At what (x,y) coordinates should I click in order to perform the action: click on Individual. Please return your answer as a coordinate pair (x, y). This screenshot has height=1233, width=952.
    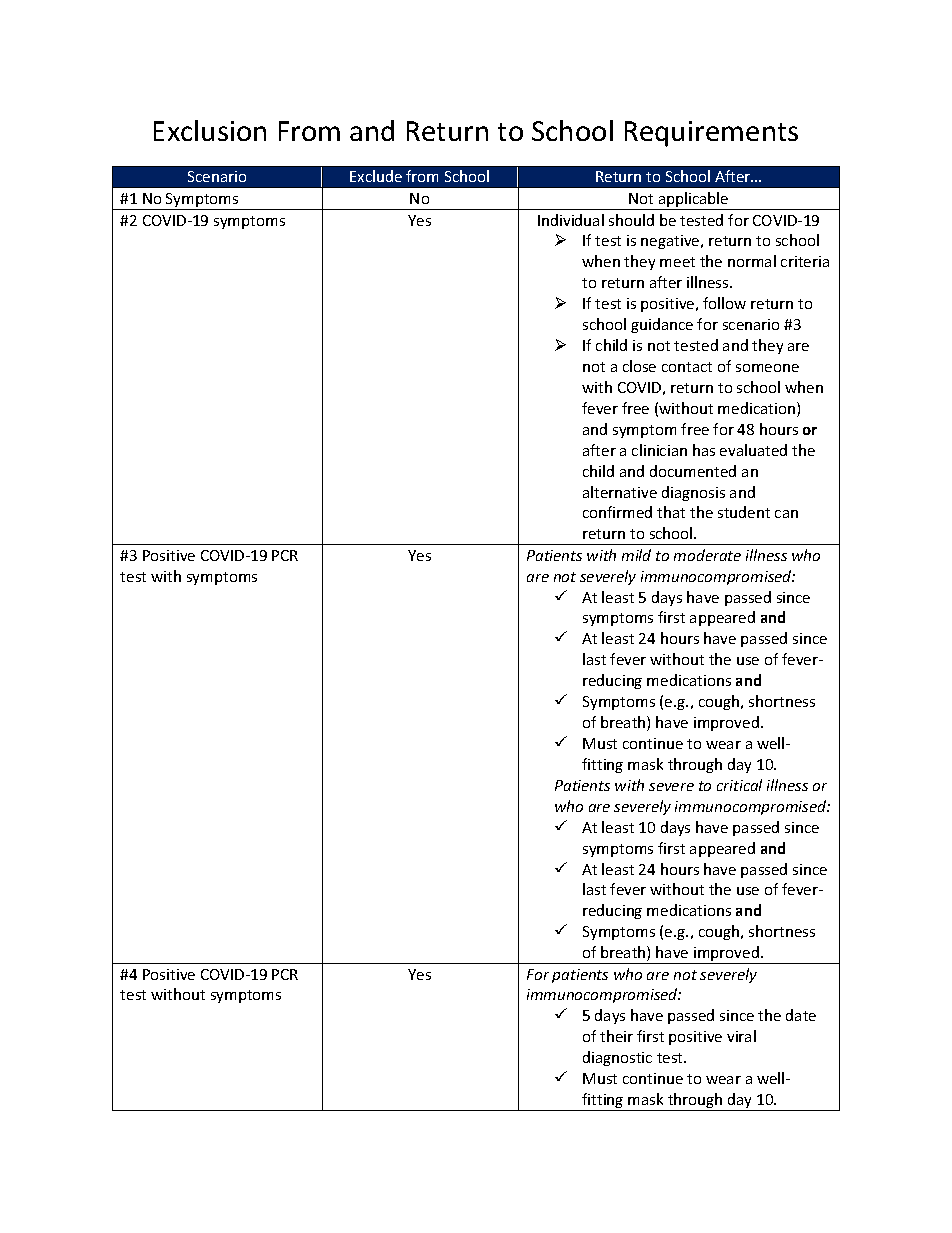
    Looking at the image, I should click on (571, 220).
